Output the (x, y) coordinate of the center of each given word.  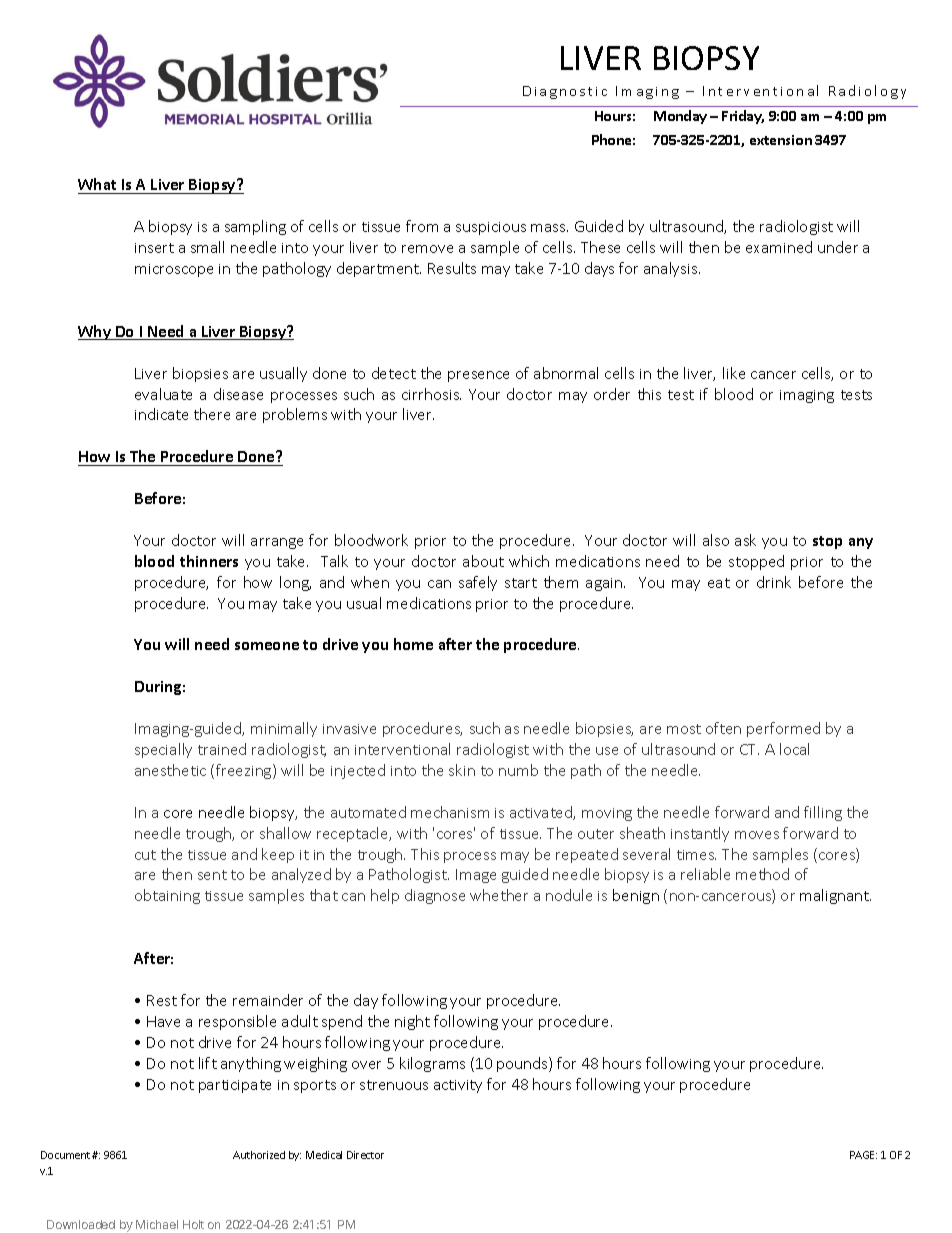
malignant (835, 896)
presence (478, 376)
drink (774, 582)
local (794, 749)
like (734, 373)
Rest (162, 1000)
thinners (209, 561)
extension (781, 140)
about (483, 561)
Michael (157, 1224)
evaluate (163, 394)
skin (462, 770)
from (422, 226)
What (98, 186)
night (412, 1022)
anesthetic (170, 770)
